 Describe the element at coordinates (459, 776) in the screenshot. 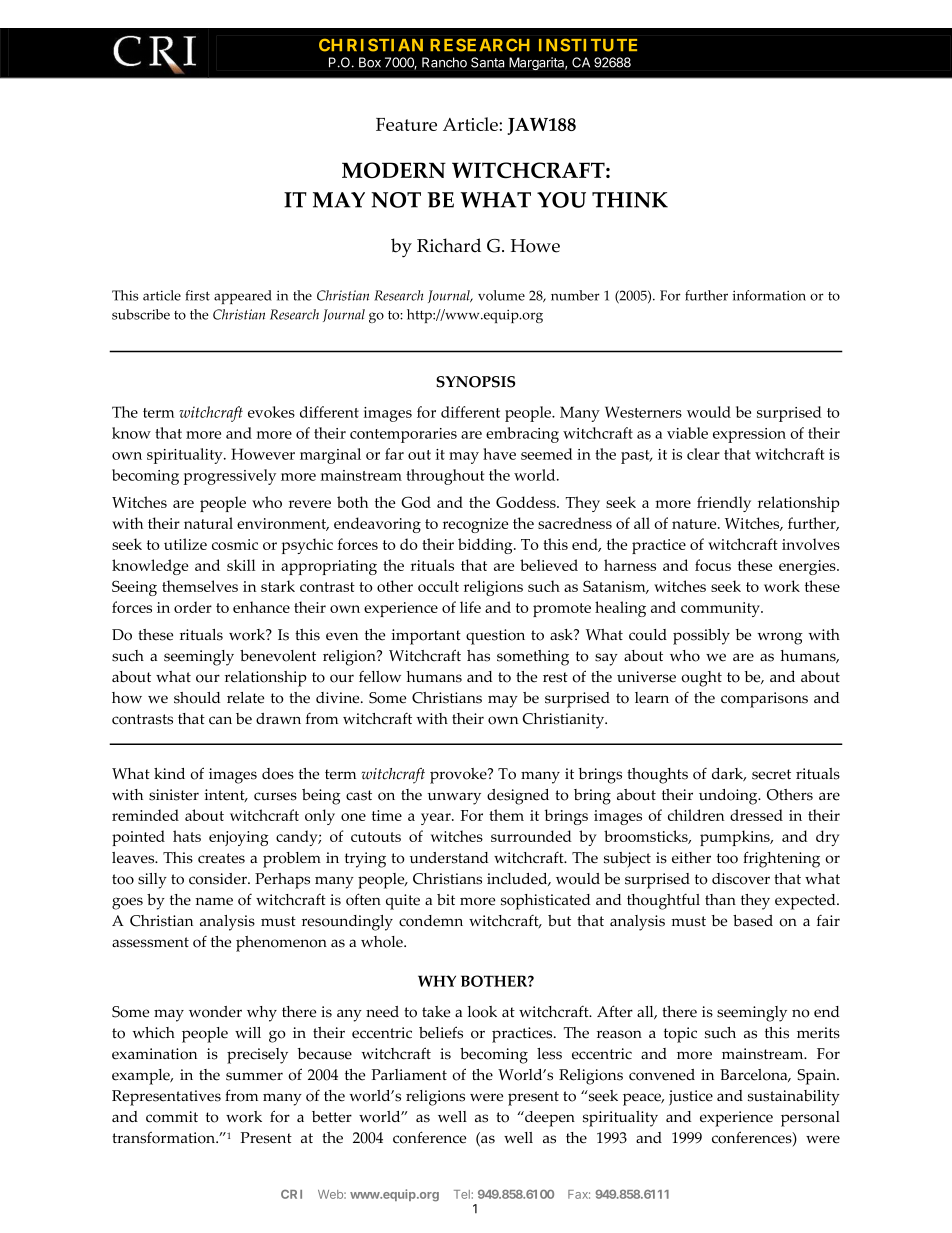

I see `provoke` at that location.
